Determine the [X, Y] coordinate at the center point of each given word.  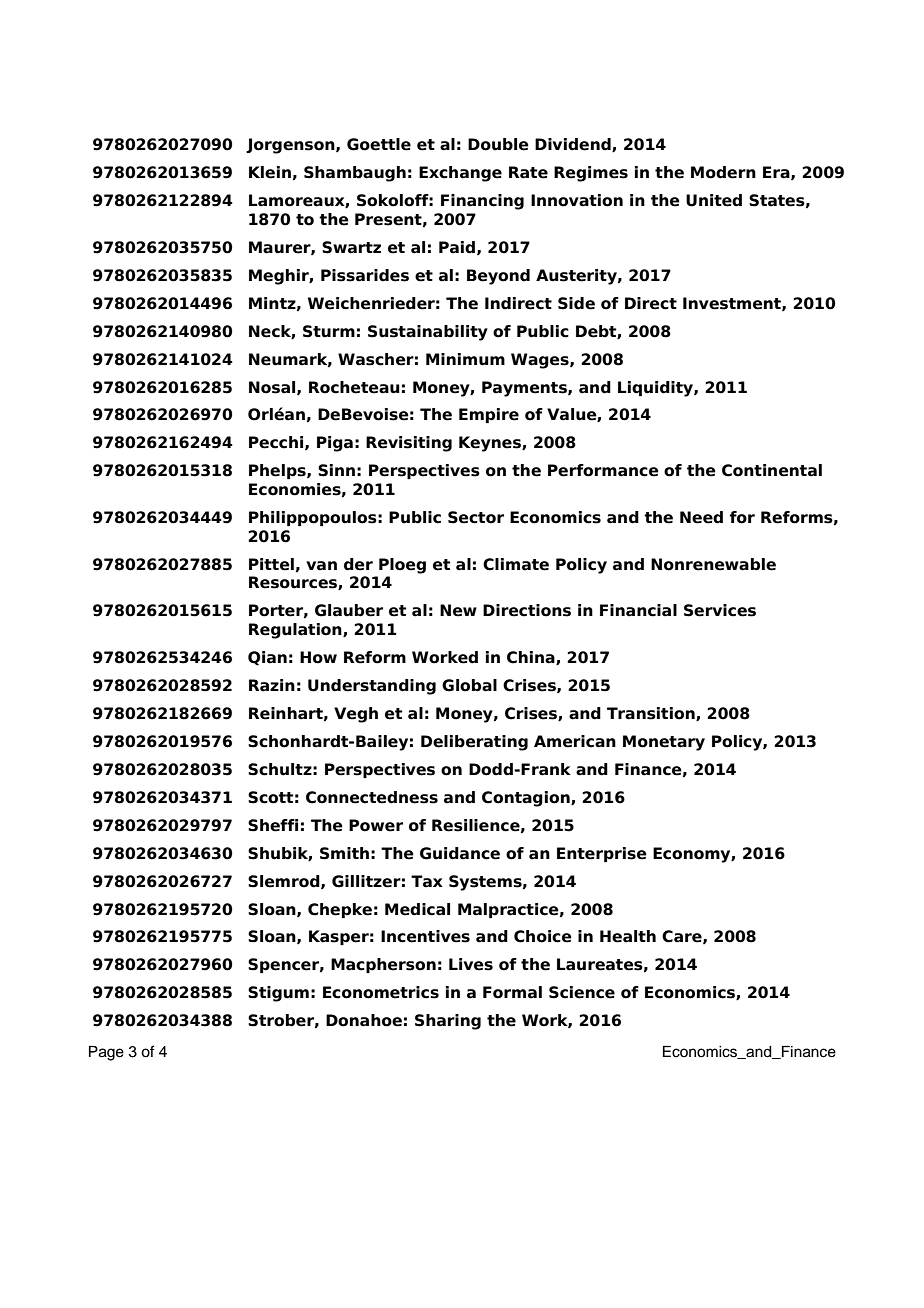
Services [720, 610]
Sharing [448, 1022]
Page [106, 1053]
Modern [723, 172]
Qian [267, 658]
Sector [476, 517]
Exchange [460, 174]
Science [582, 992]
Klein [270, 172]
